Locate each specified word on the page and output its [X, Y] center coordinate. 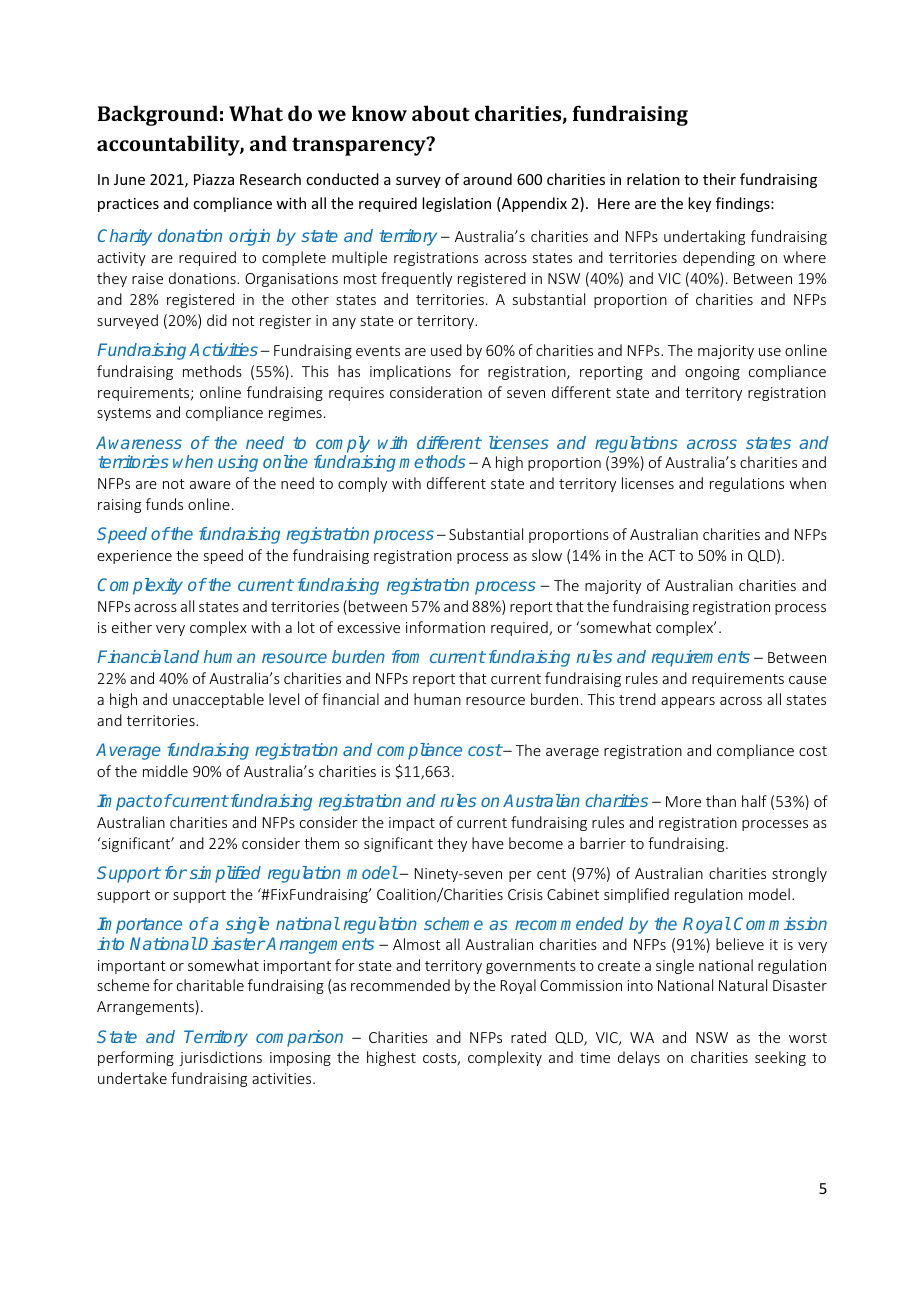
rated [528, 1037]
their [719, 179]
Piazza [214, 179]
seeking [780, 1058]
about [441, 113]
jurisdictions [220, 1058]
